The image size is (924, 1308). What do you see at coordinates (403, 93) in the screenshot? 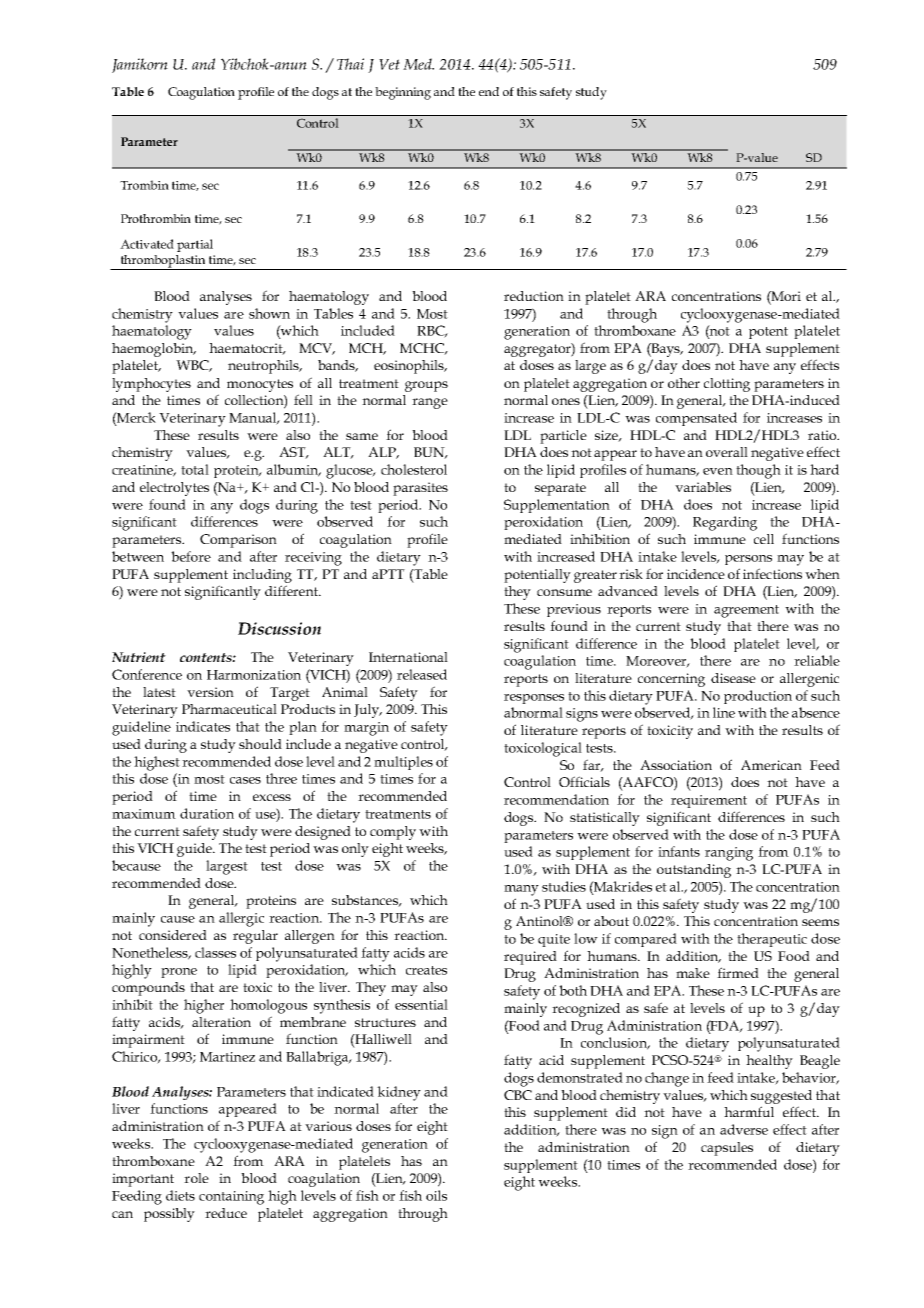
I see `beginning` at bounding box center [403, 93].
